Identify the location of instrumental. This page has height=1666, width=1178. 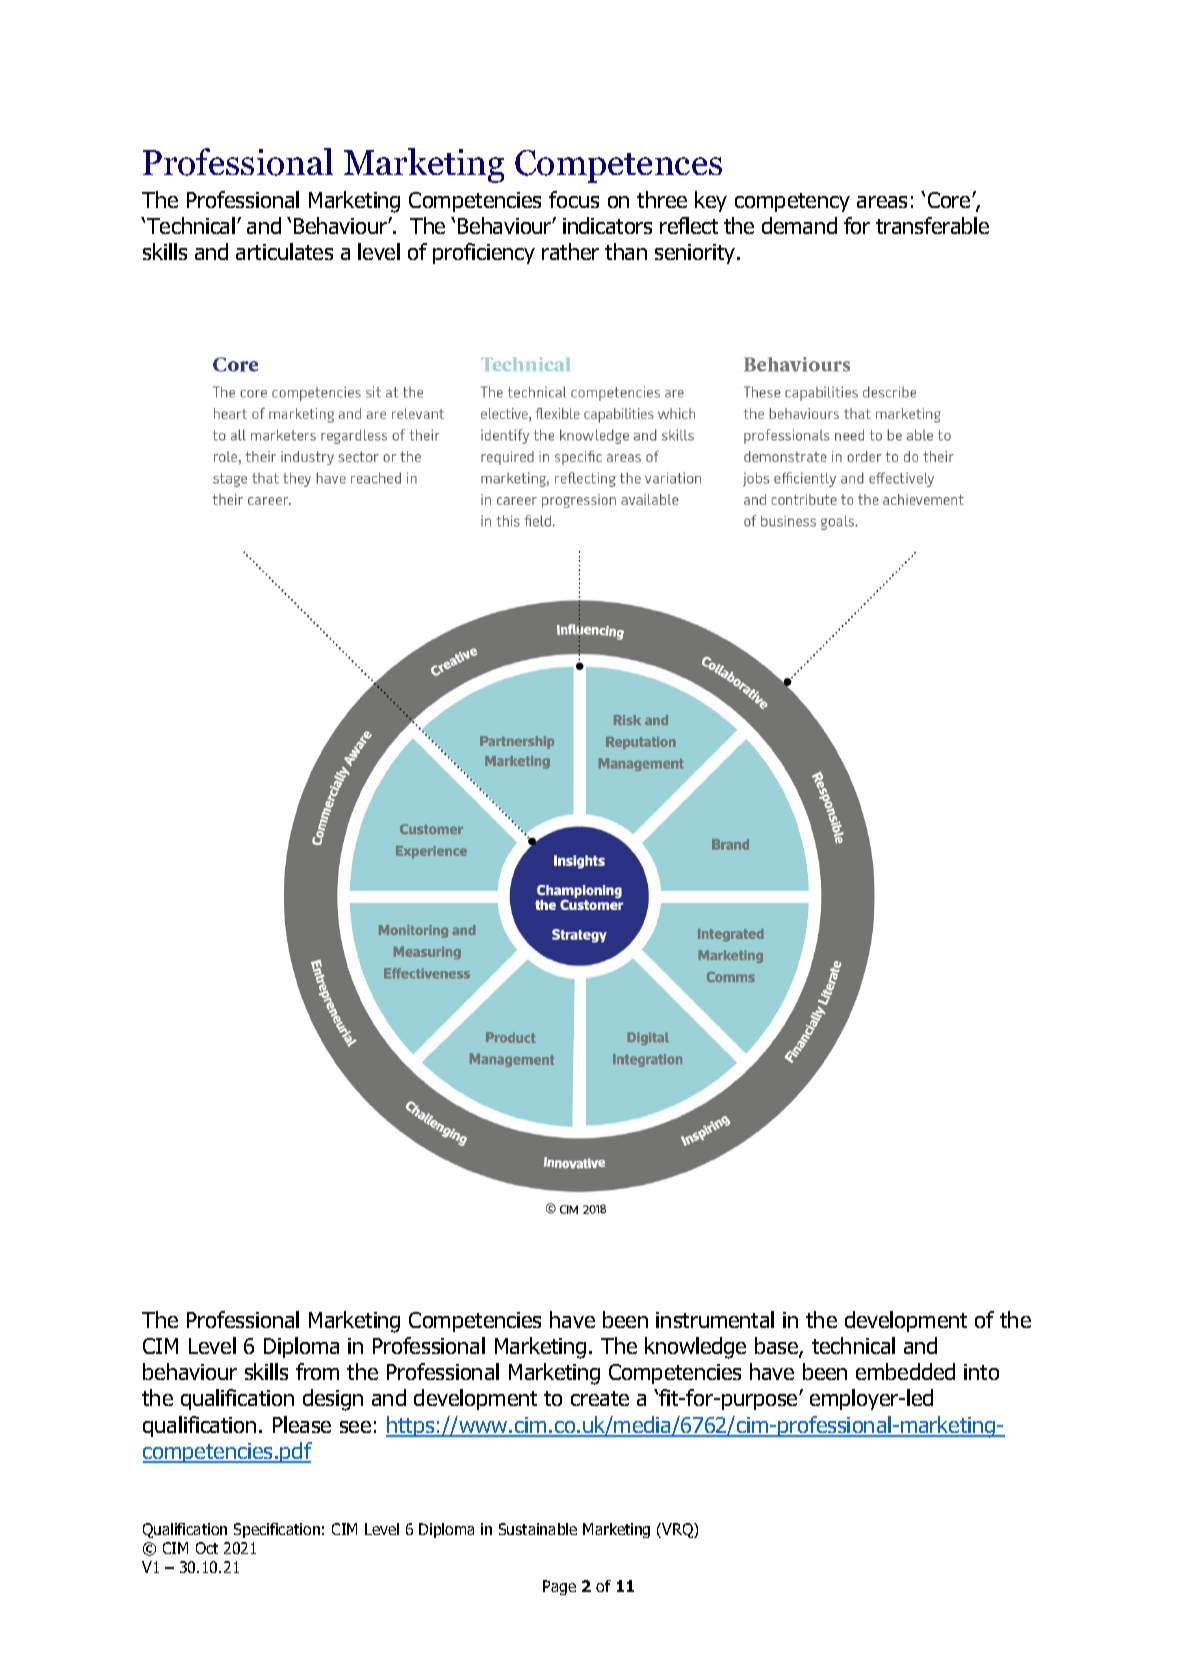
(715, 1319).
